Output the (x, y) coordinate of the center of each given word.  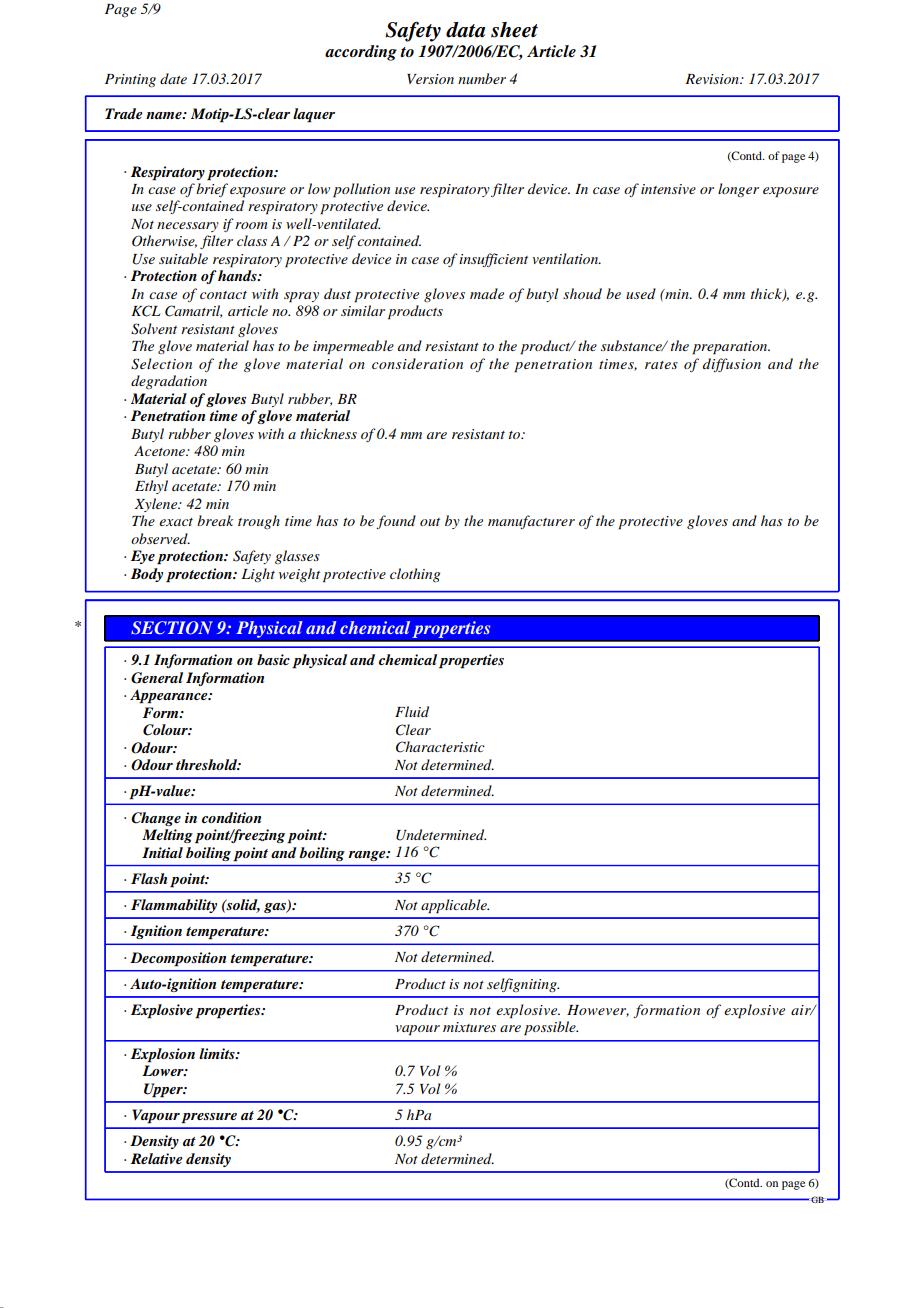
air (802, 1010)
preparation (731, 348)
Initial (162, 852)
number (482, 78)
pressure (209, 1118)
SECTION (172, 628)
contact (223, 295)
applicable (455, 906)
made (487, 293)
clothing (415, 575)
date (173, 78)
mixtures (469, 1027)
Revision (713, 79)
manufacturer (531, 522)
